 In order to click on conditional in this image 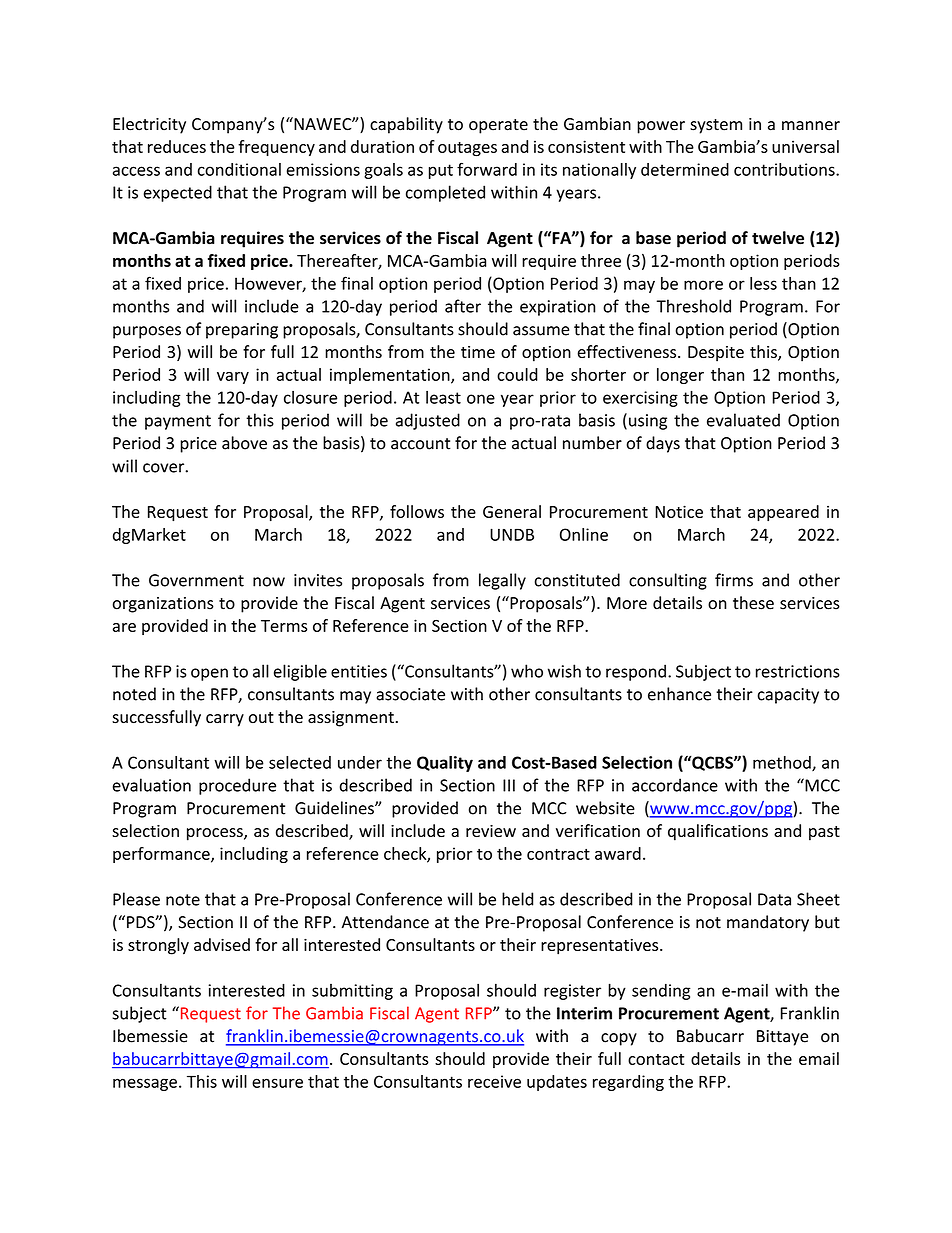, I will do `click(239, 169)`.
